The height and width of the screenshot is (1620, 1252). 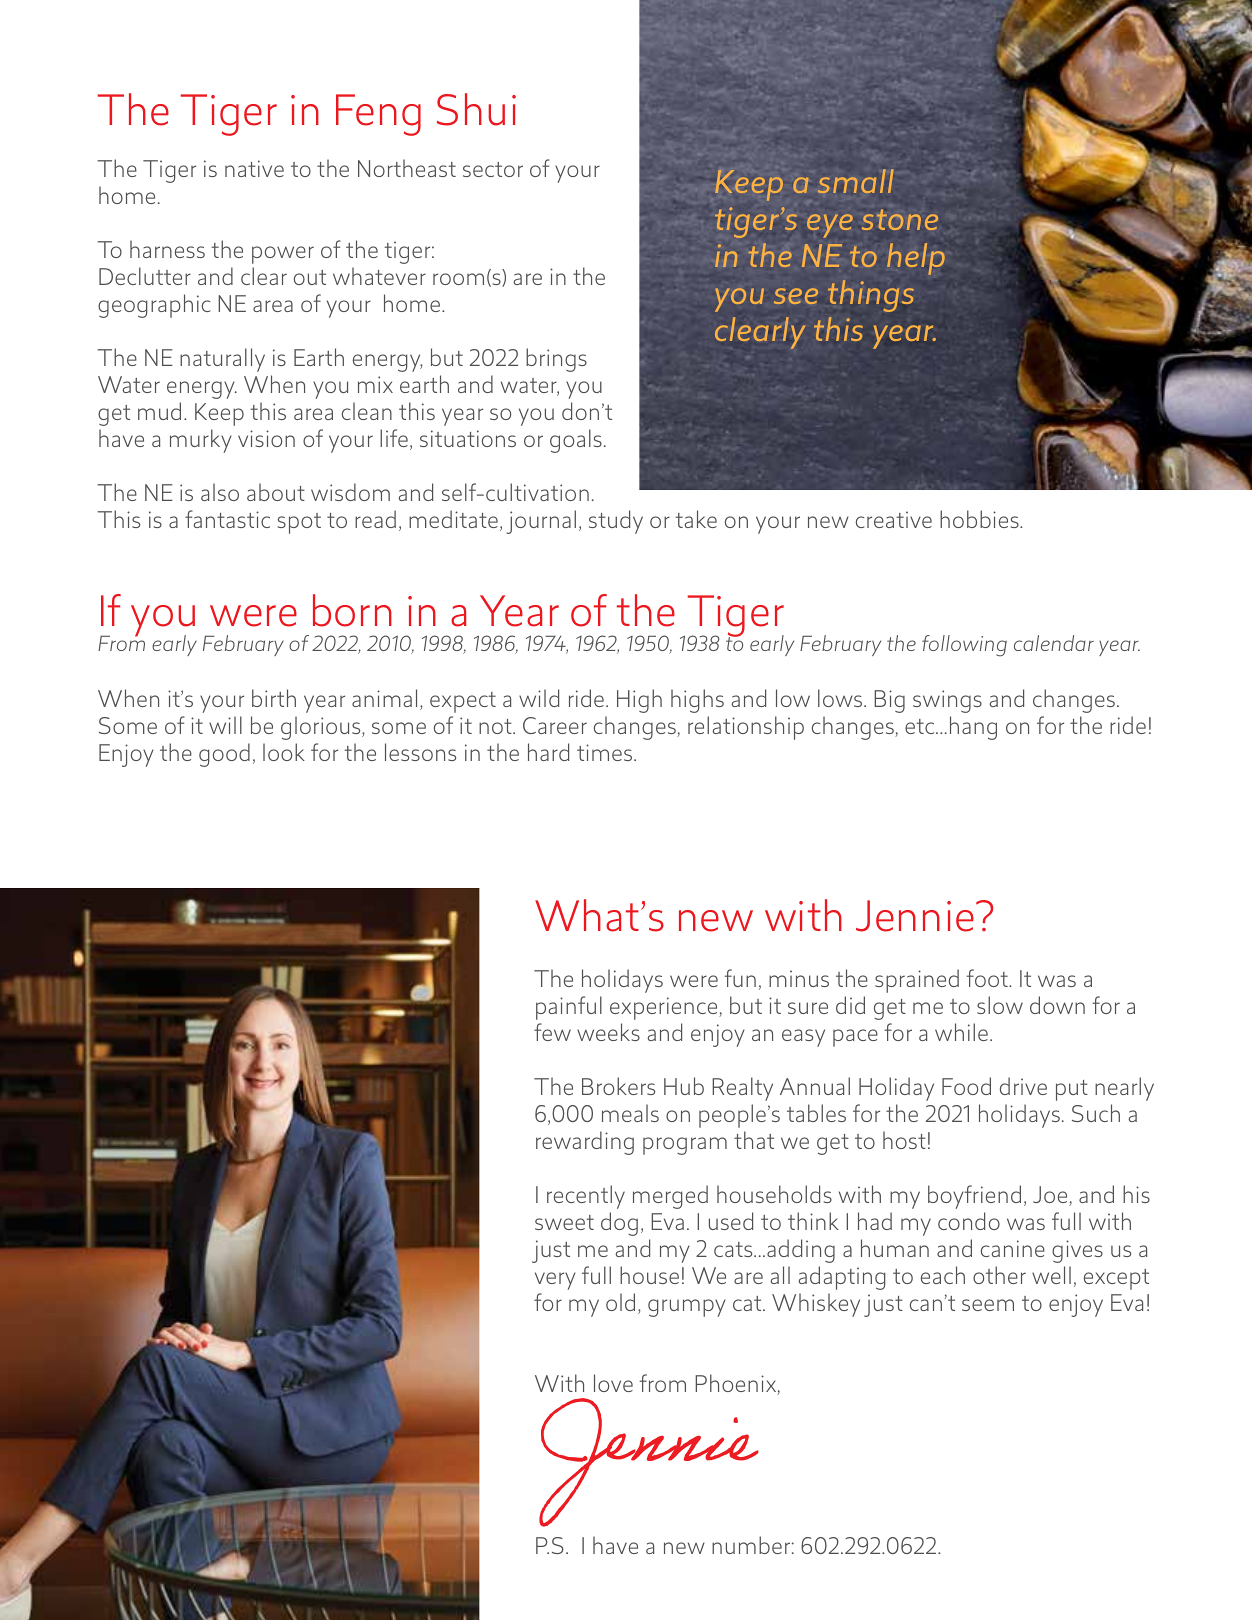 What do you see at coordinates (555, 1281) in the screenshot?
I see `very` at bounding box center [555, 1281].
